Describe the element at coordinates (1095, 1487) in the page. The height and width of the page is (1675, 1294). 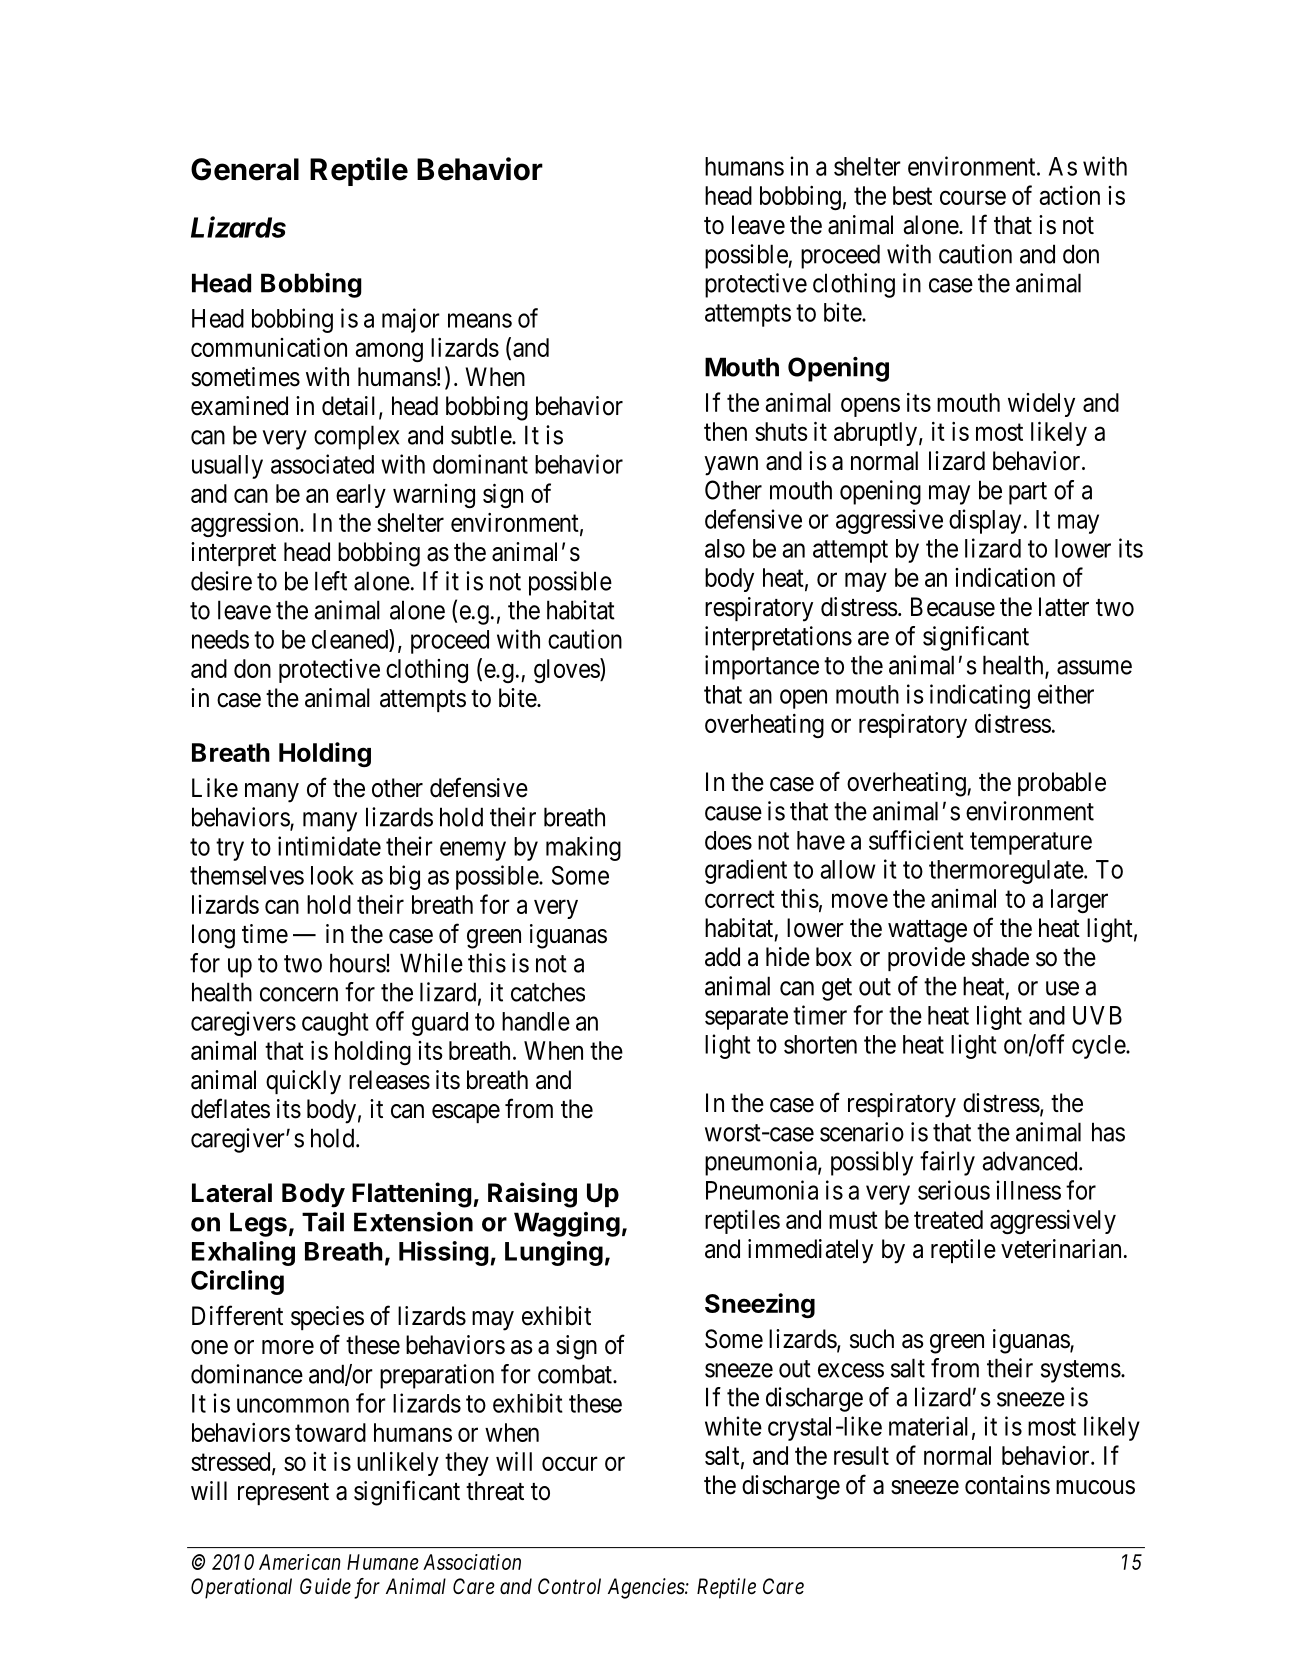
I see `mucous` at that location.
